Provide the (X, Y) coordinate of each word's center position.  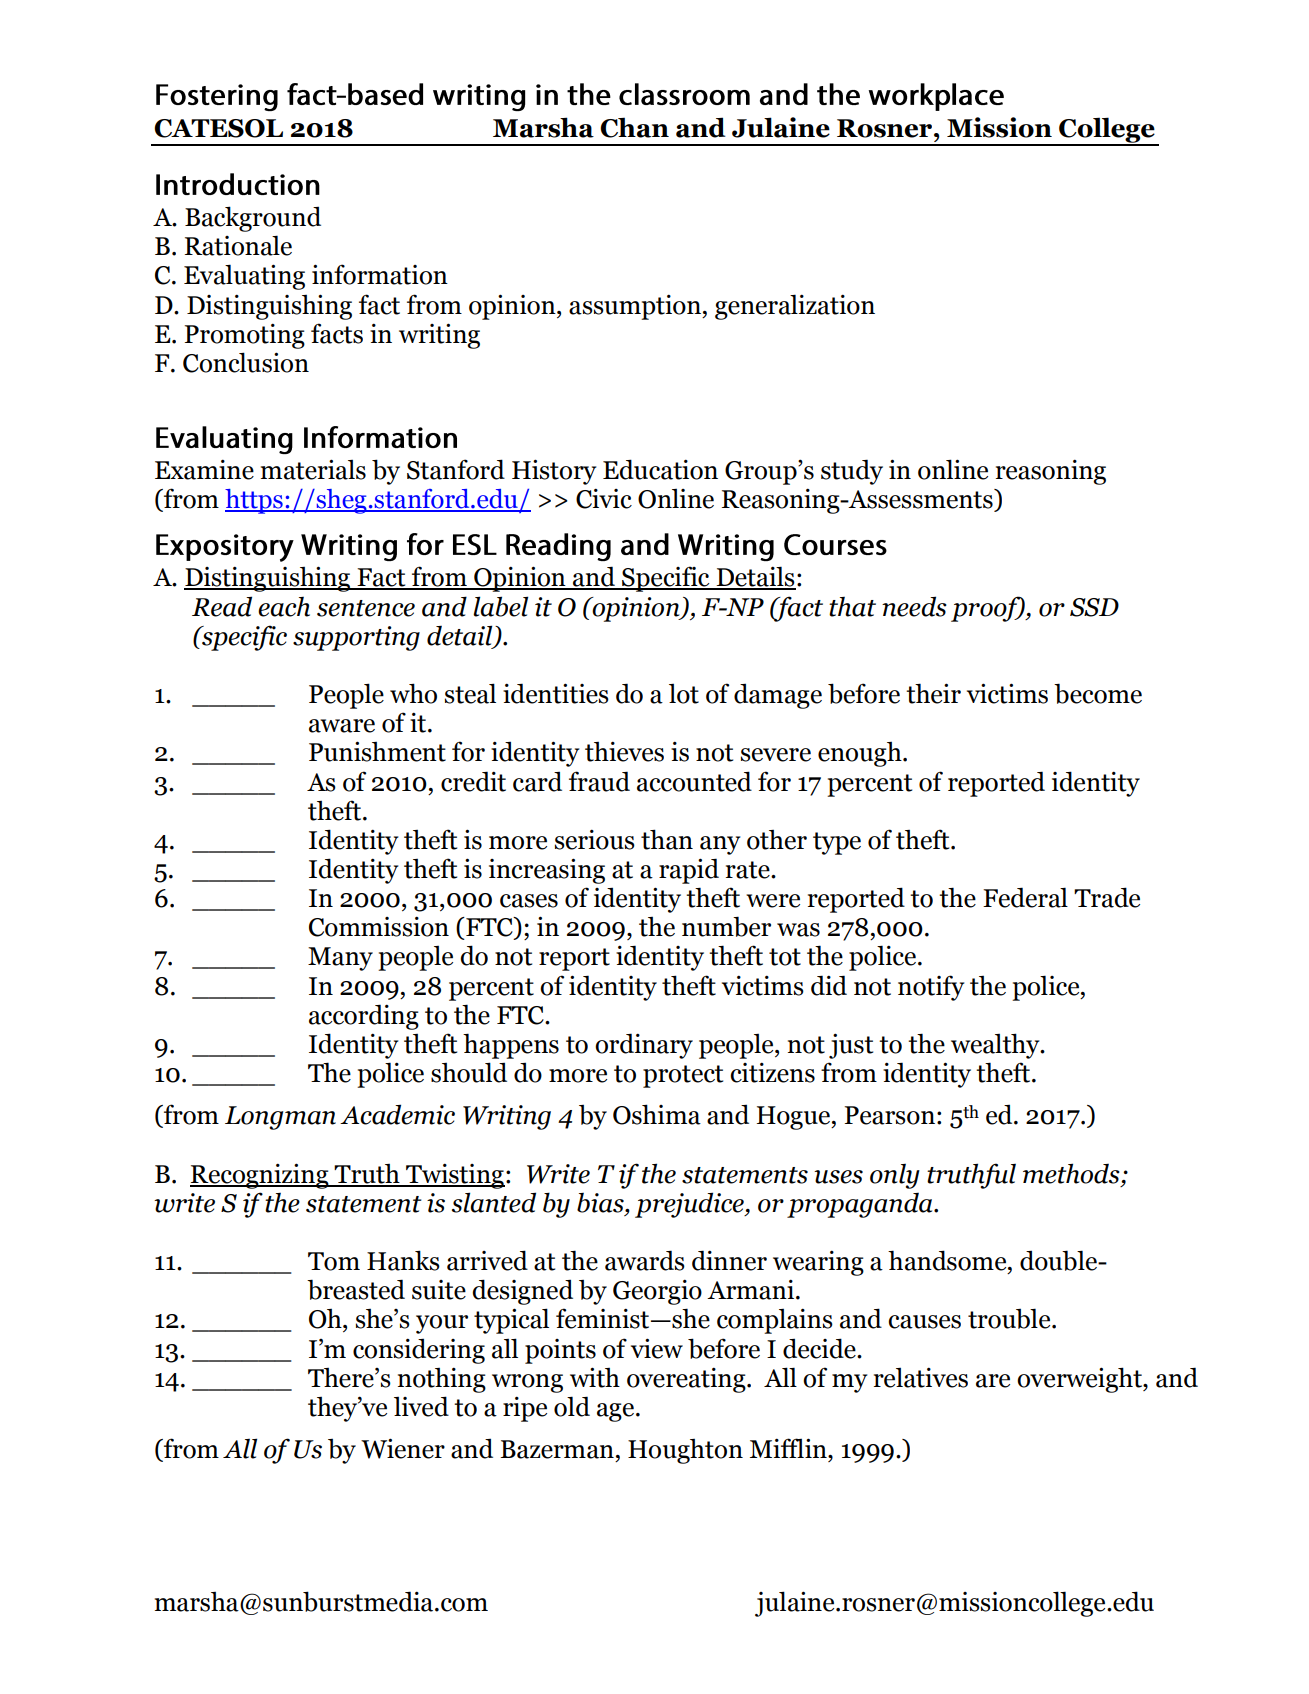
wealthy (996, 1046)
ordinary (644, 1046)
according (364, 1017)
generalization (795, 307)
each (284, 607)
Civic (604, 498)
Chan (634, 127)
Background (253, 219)
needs (914, 606)
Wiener (403, 1448)
